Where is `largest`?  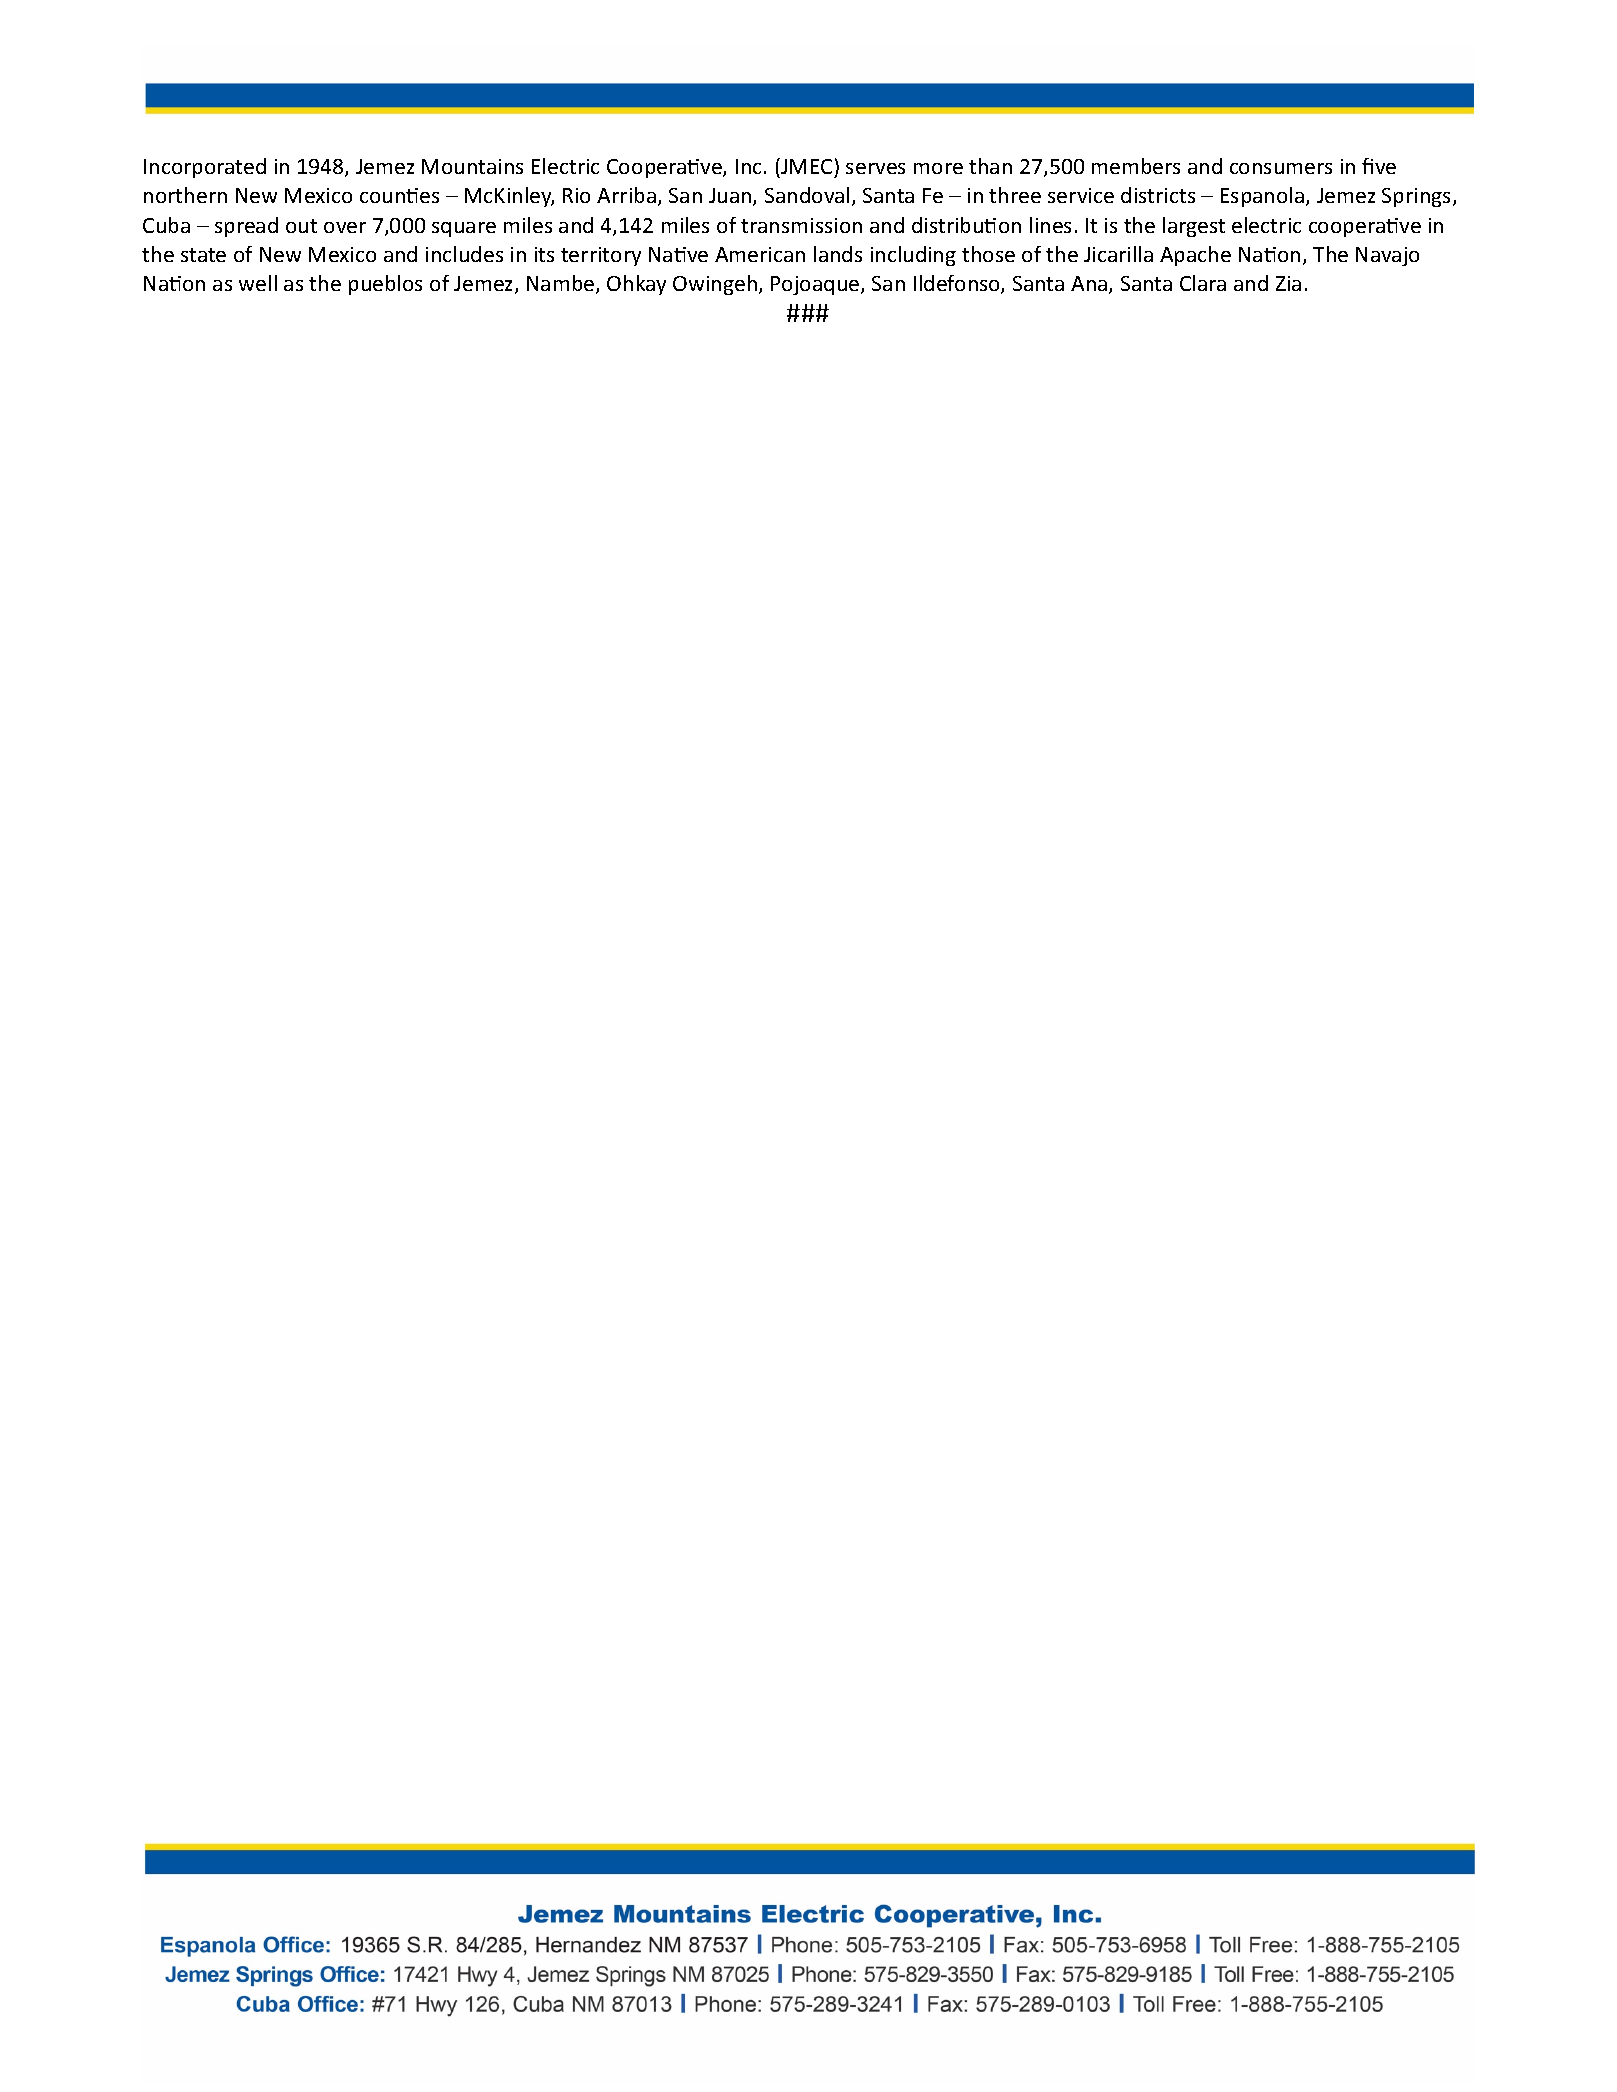
largest is located at coordinates (1194, 227).
